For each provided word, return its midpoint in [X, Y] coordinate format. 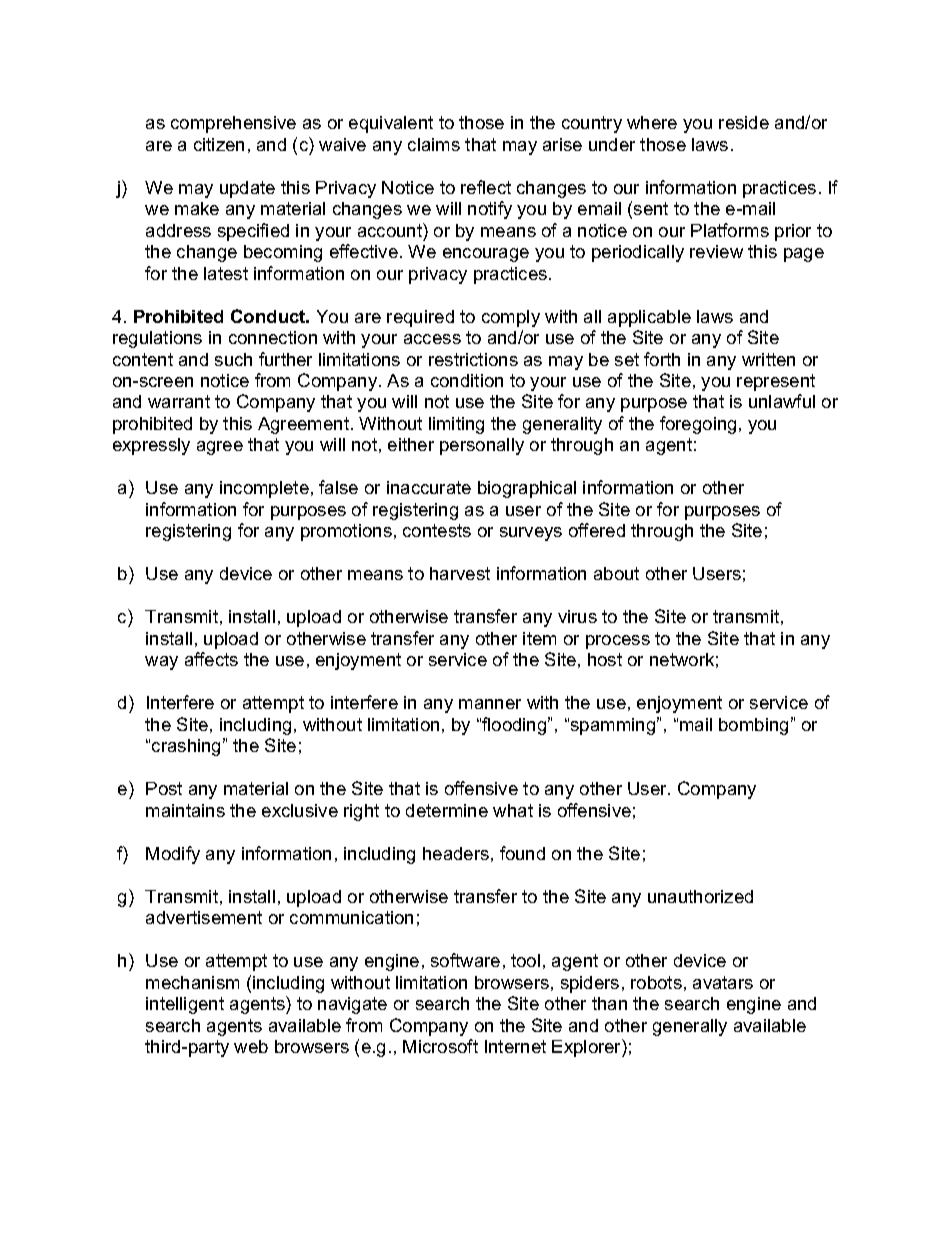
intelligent [185, 1005]
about [616, 573]
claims [434, 144]
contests [437, 530]
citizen [219, 144]
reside [744, 122]
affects [211, 659]
